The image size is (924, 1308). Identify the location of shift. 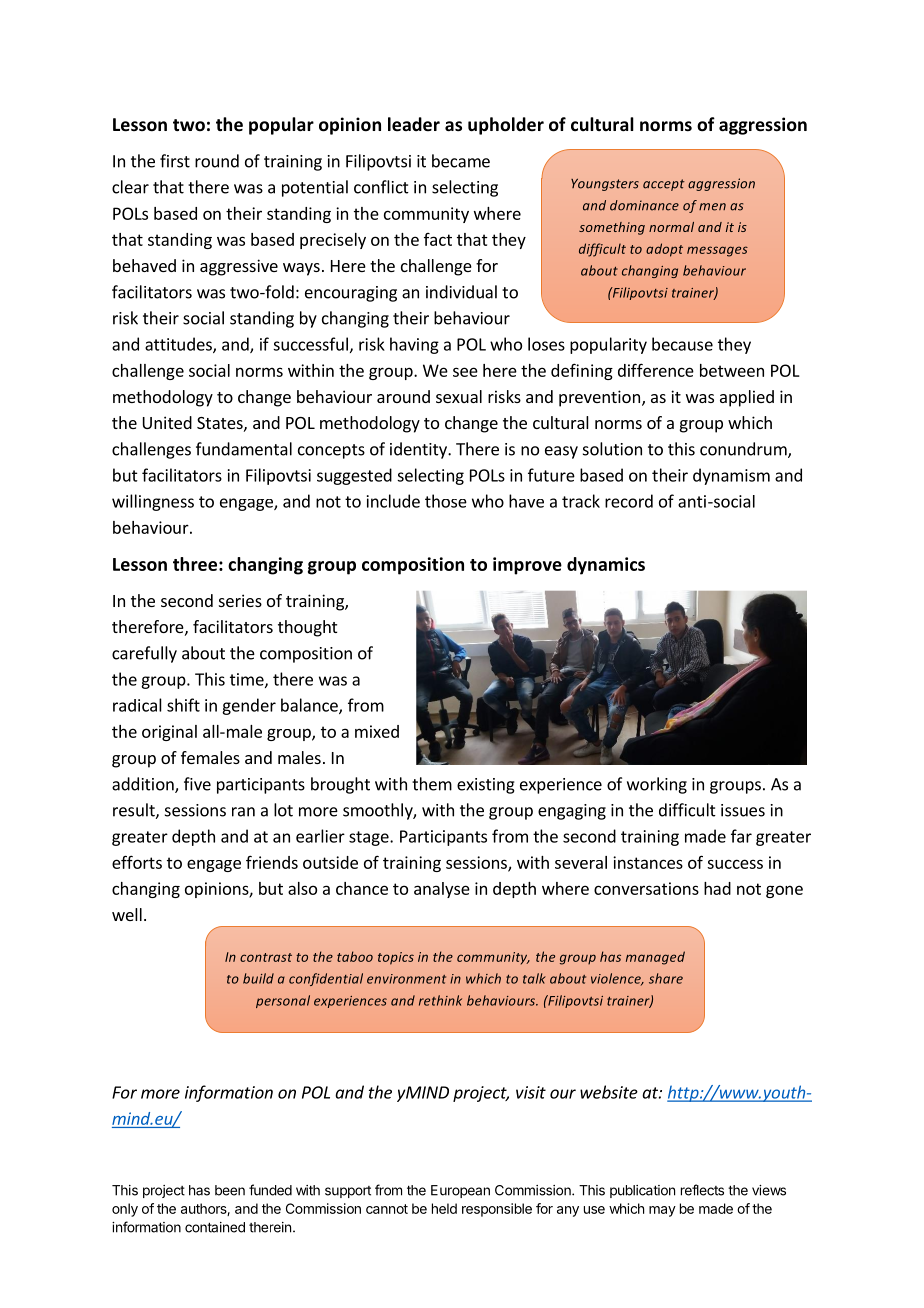
(183, 705).
